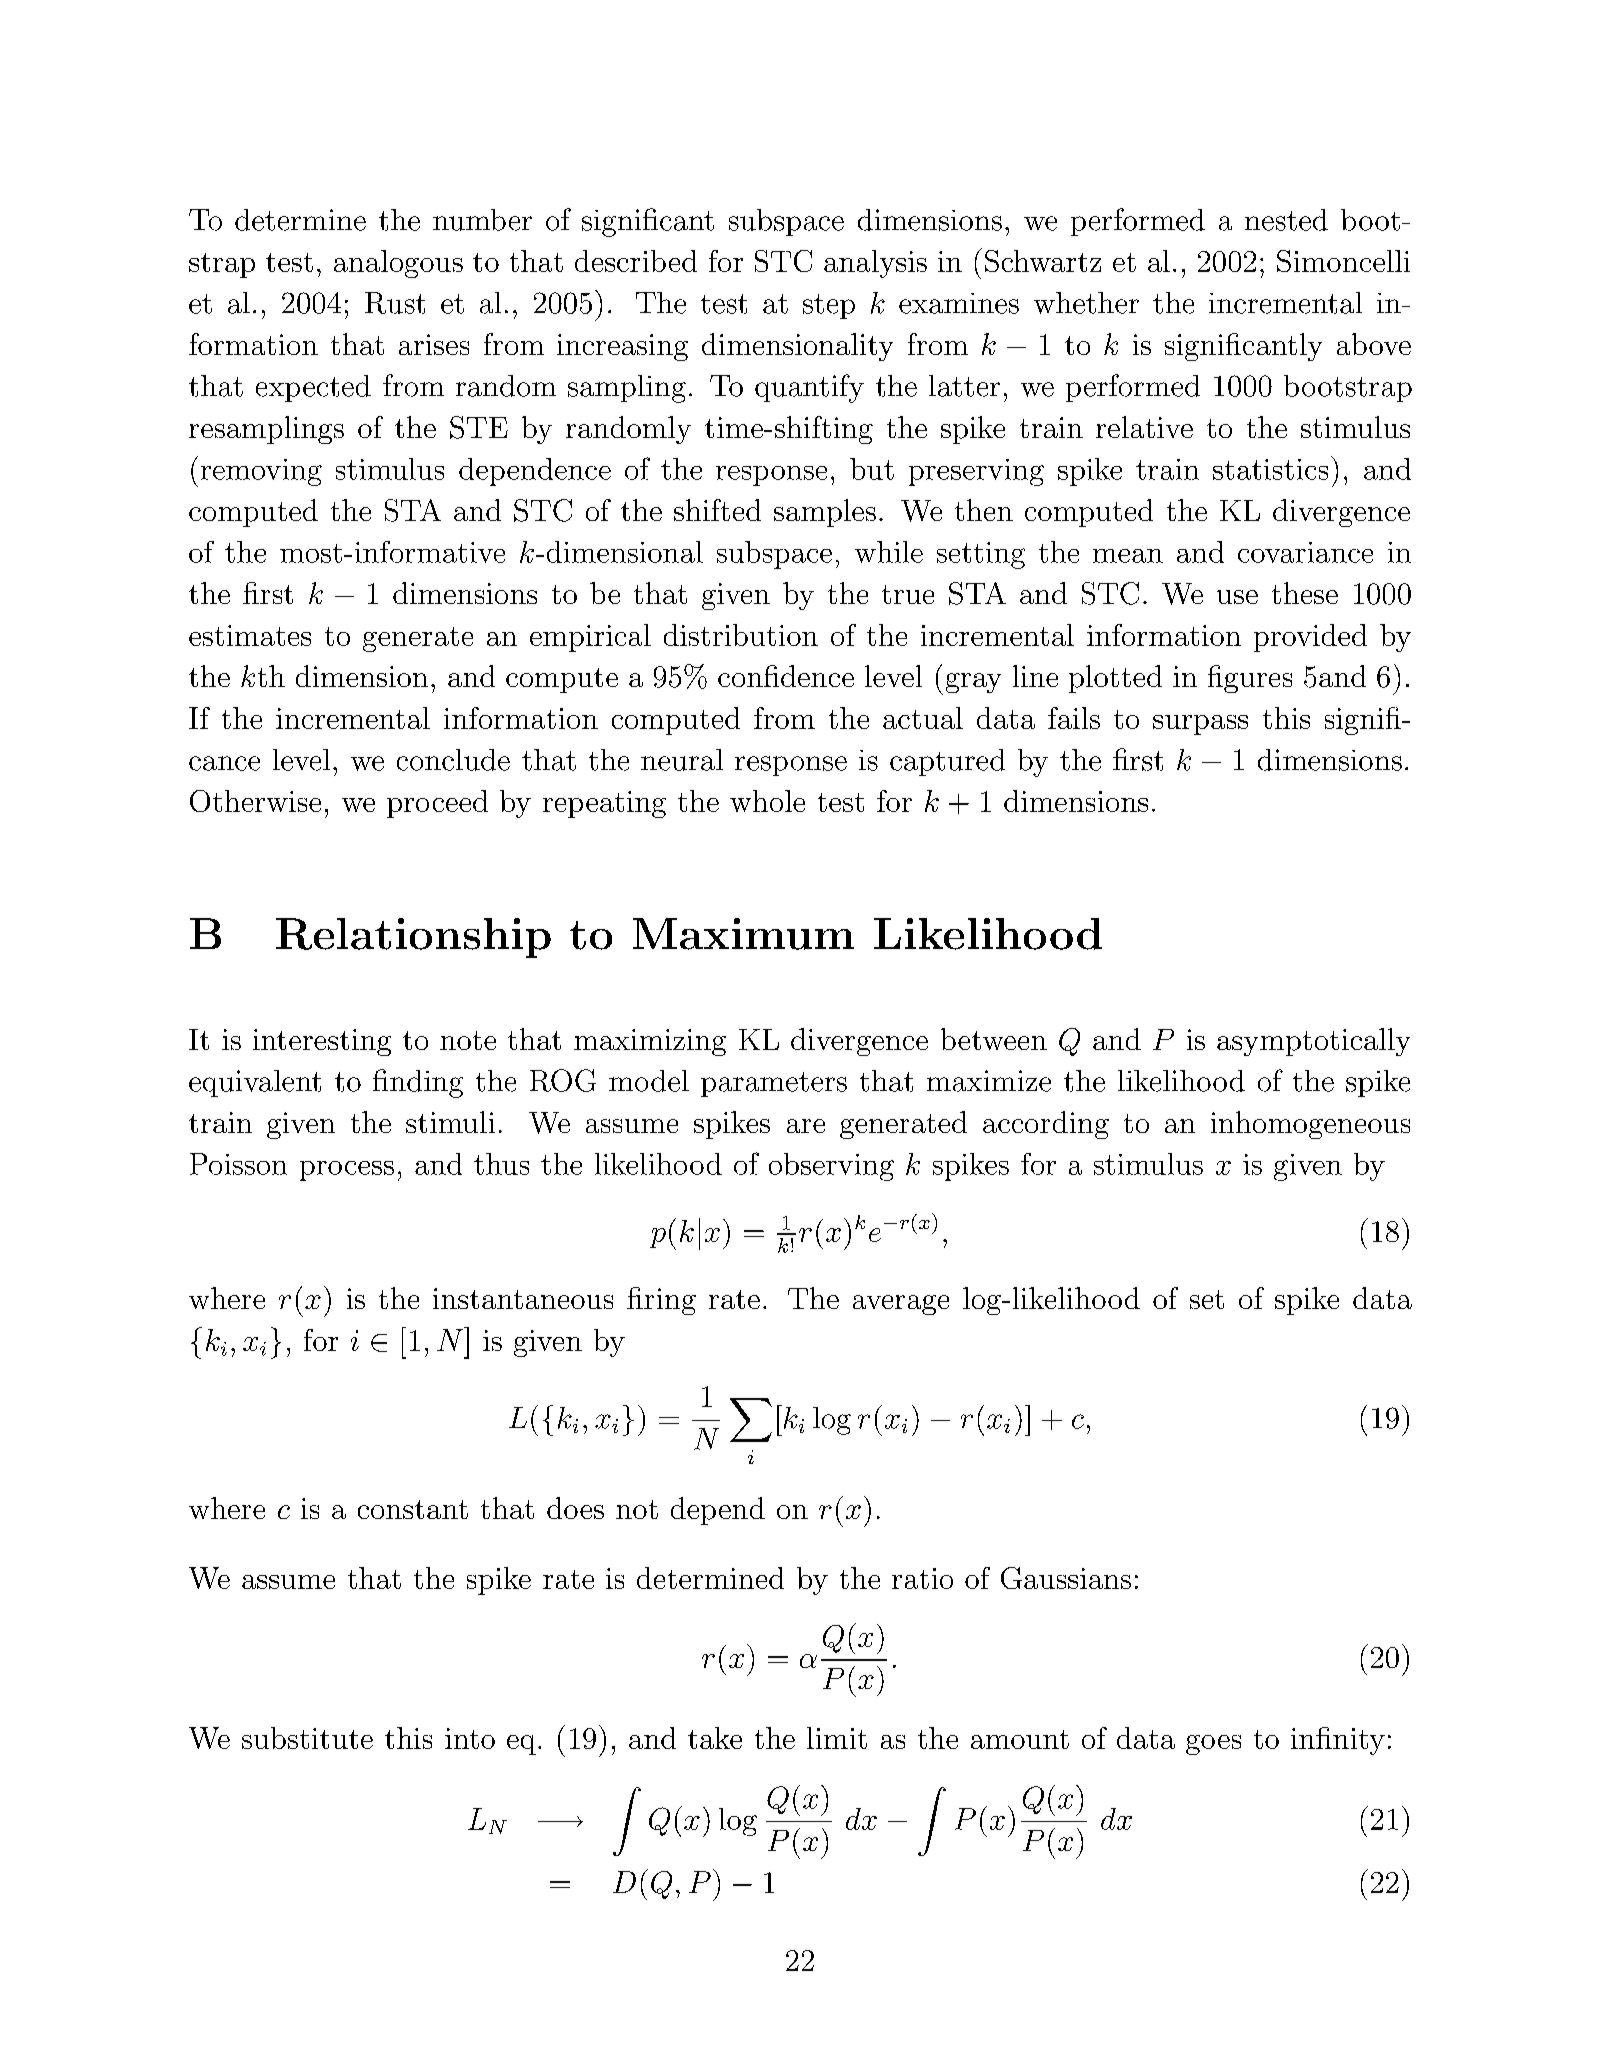 This screenshot has height=2070, width=1600. Describe the element at coordinates (1213, 1745) in the screenshot. I see `goes` at that location.
